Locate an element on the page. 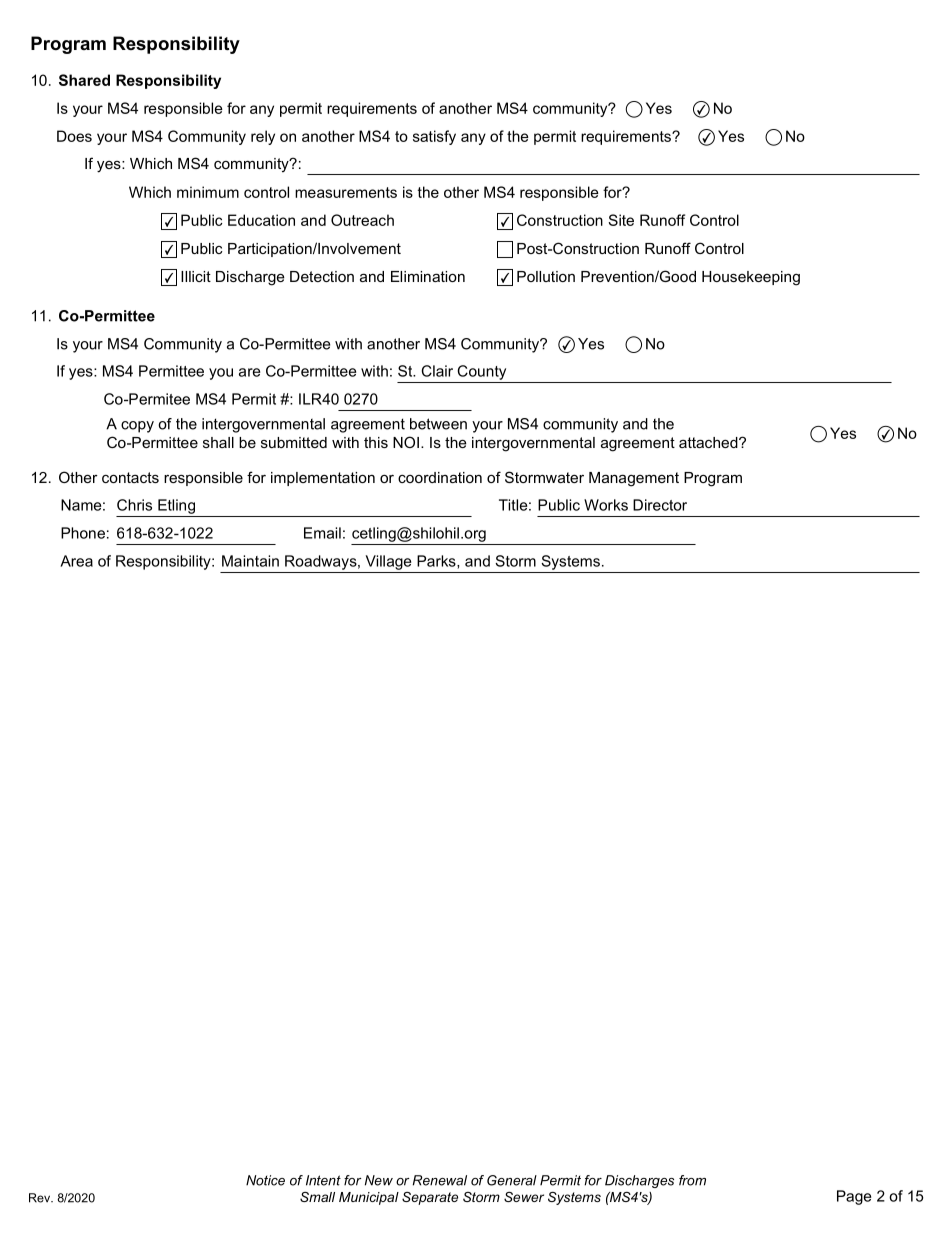  coordination is located at coordinates (440, 477).
